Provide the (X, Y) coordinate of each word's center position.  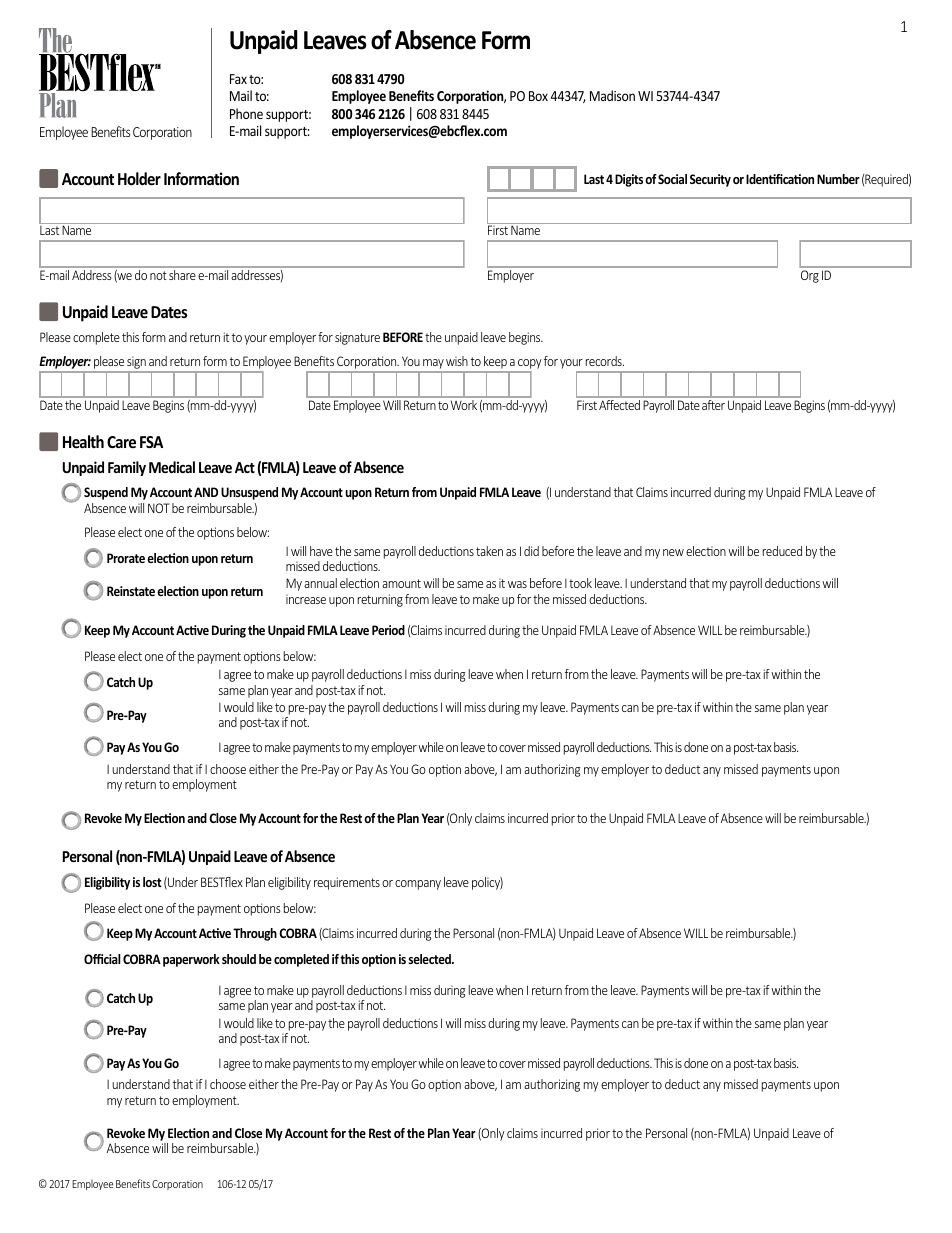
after (713, 405)
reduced (782, 551)
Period (388, 630)
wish (457, 361)
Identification (780, 179)
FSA (151, 442)
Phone (246, 113)
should (239, 959)
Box (538, 96)
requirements (347, 883)
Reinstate (131, 591)
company (418, 885)
